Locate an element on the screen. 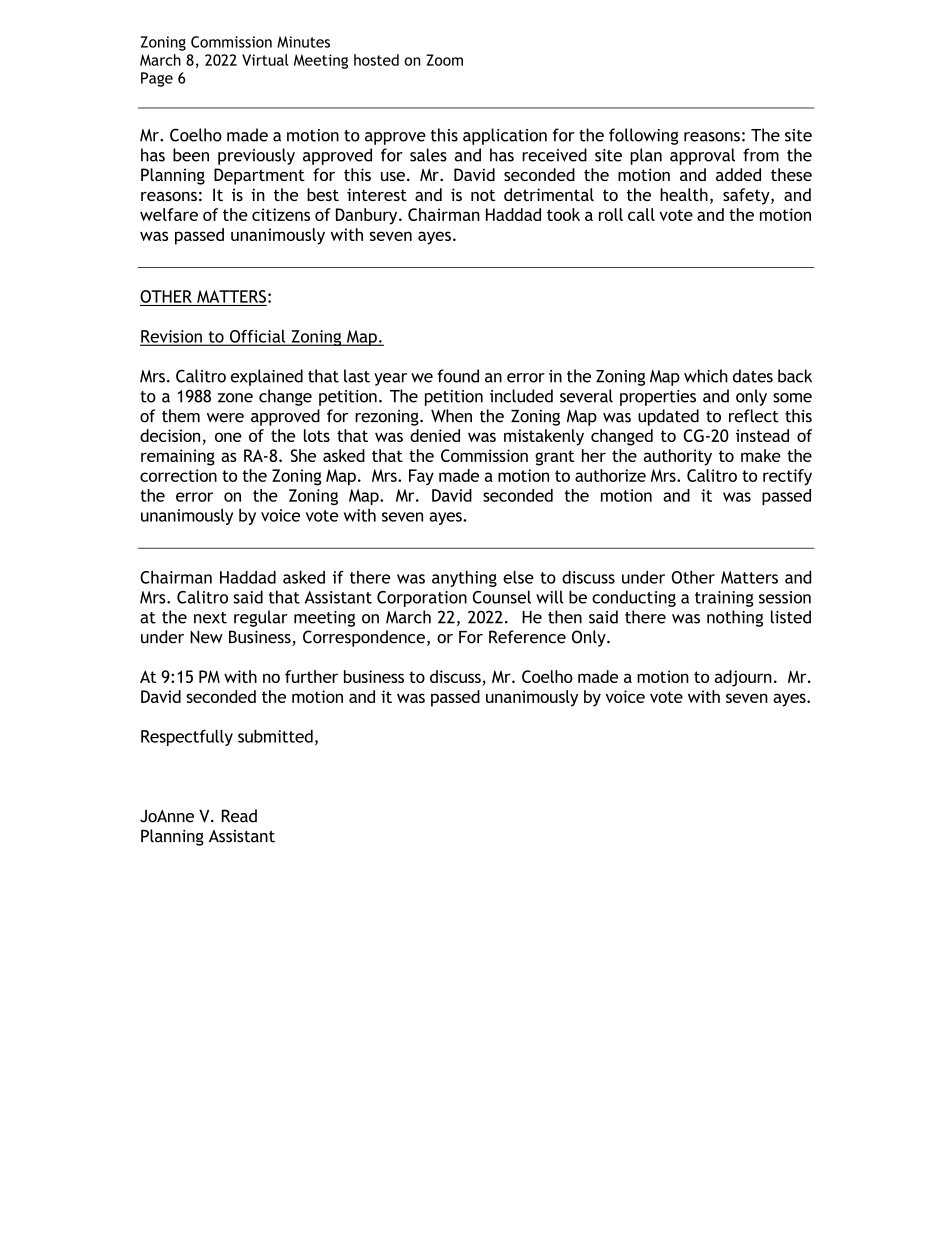 The height and width of the screenshot is (1233, 952). Virtual is located at coordinates (265, 60).
